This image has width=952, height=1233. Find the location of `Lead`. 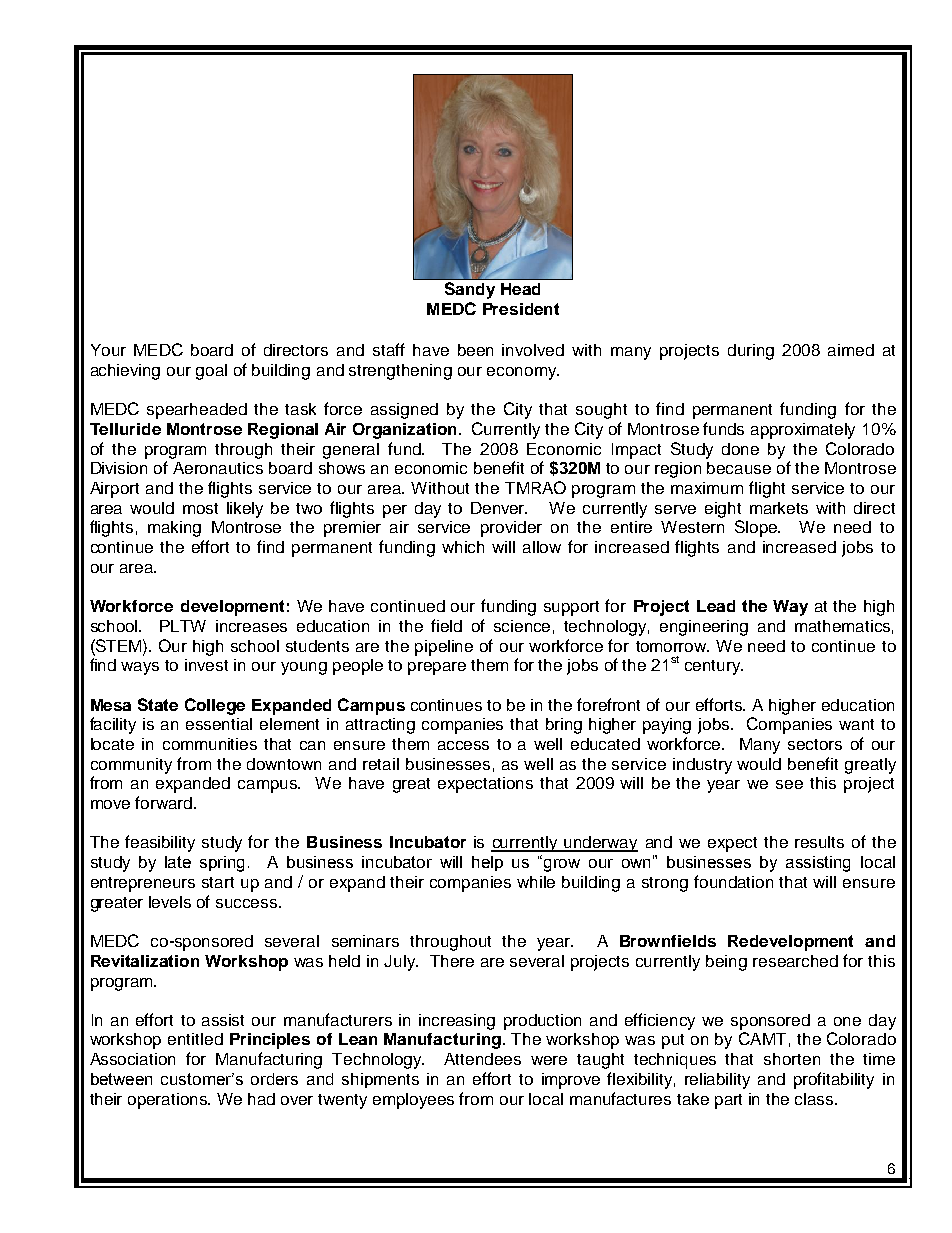

Lead is located at coordinates (716, 606).
